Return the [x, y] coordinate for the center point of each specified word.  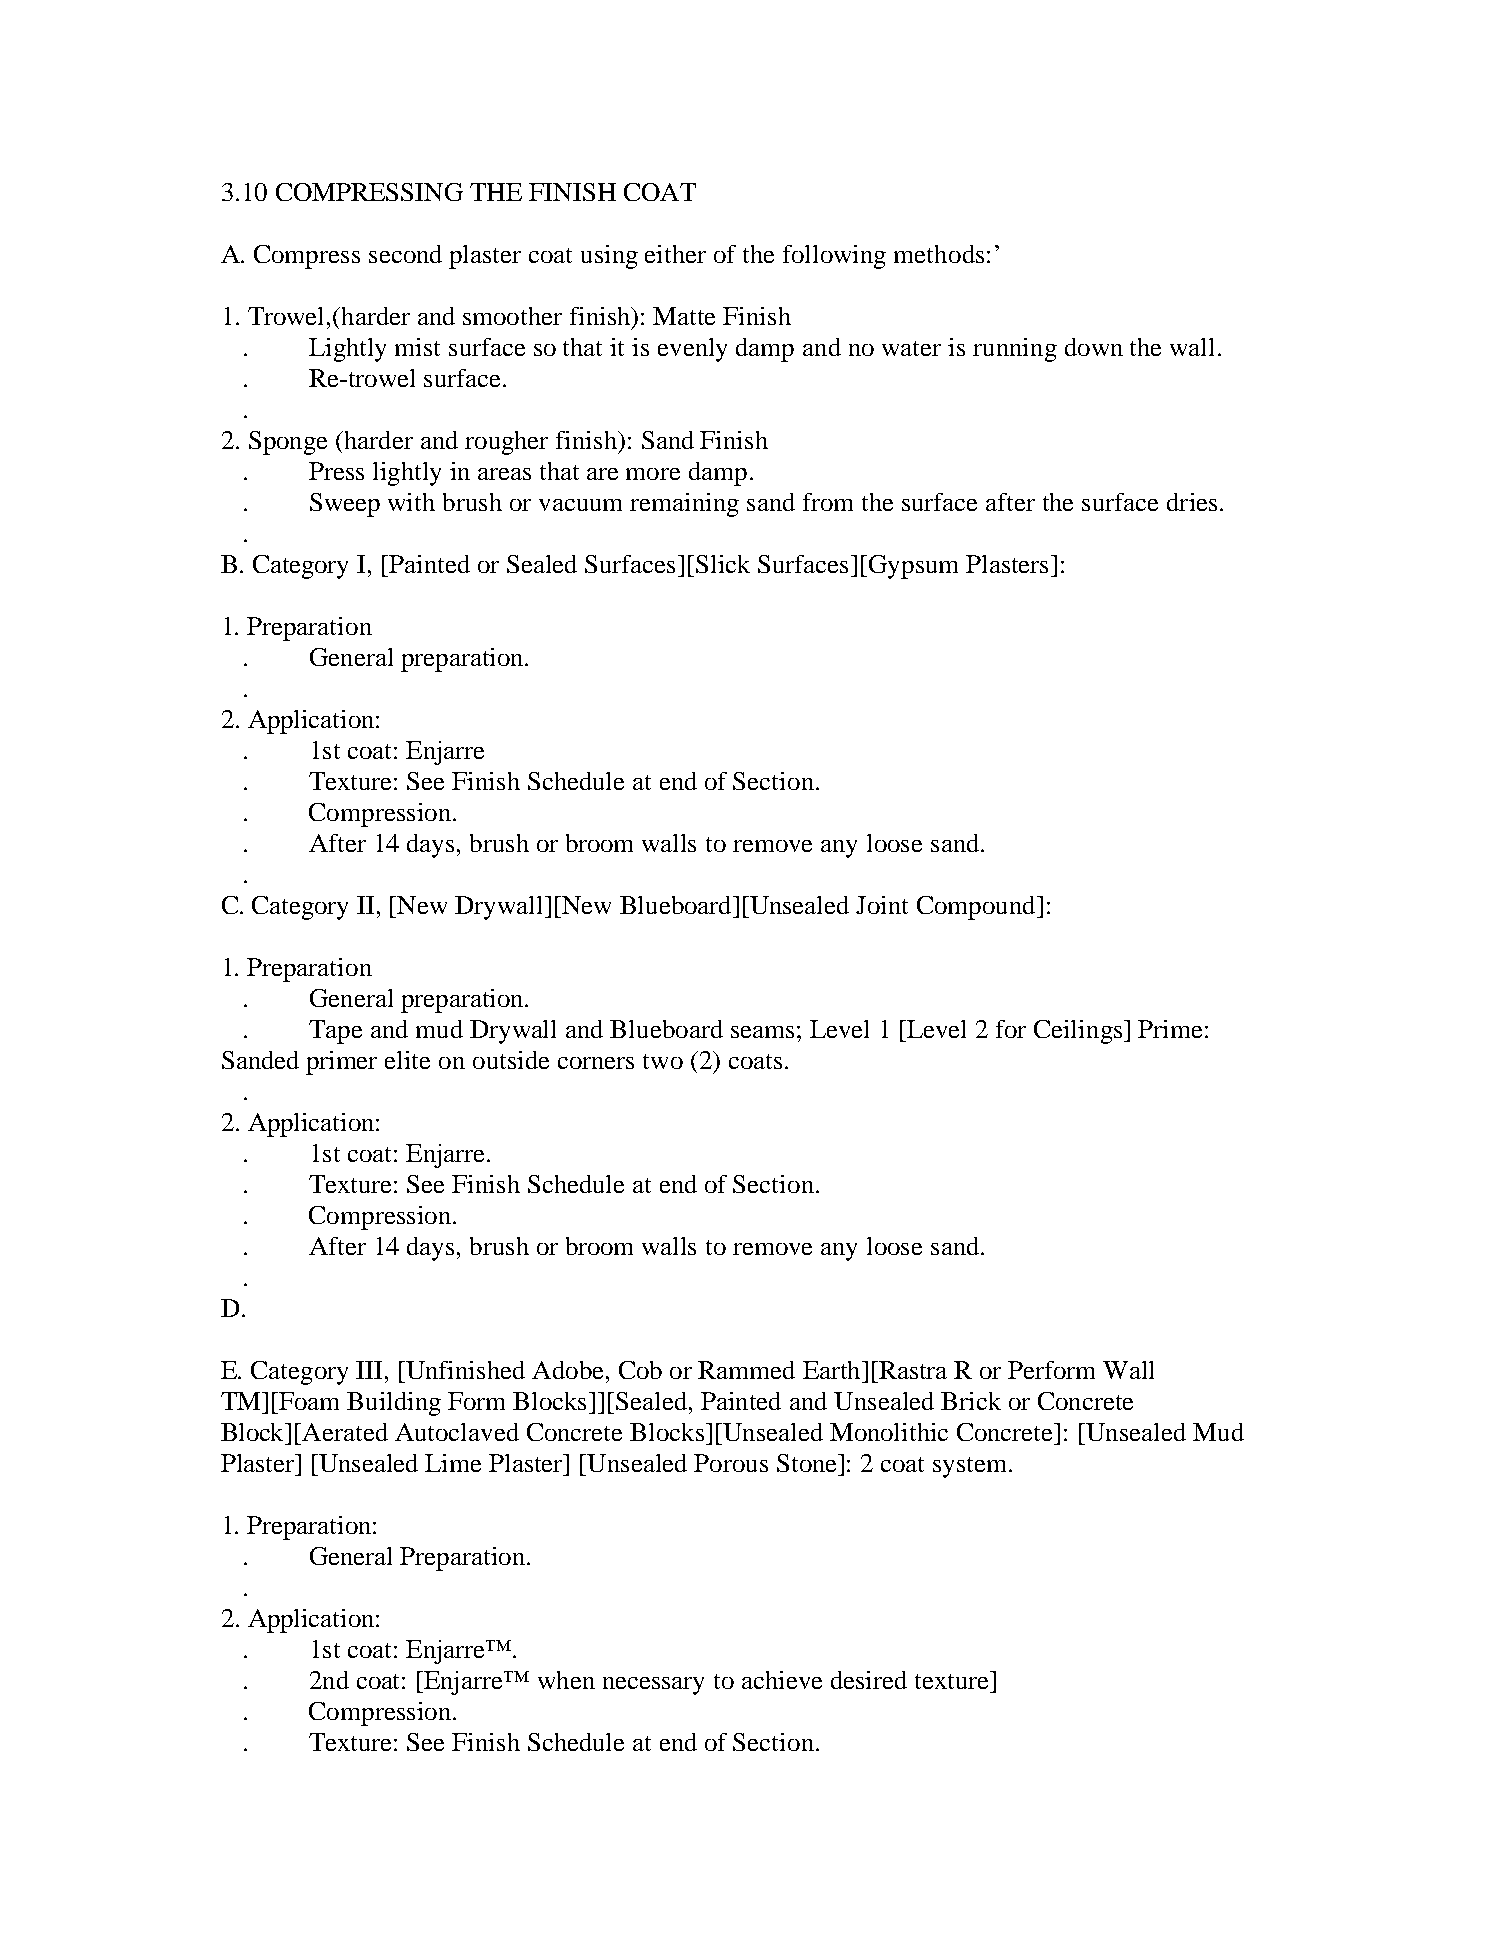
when [566, 1680]
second [405, 254]
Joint [882, 905]
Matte [684, 316]
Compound [977, 908]
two [663, 1061]
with [411, 502]
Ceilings [1079, 1032]
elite [407, 1060]
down [1094, 347]
